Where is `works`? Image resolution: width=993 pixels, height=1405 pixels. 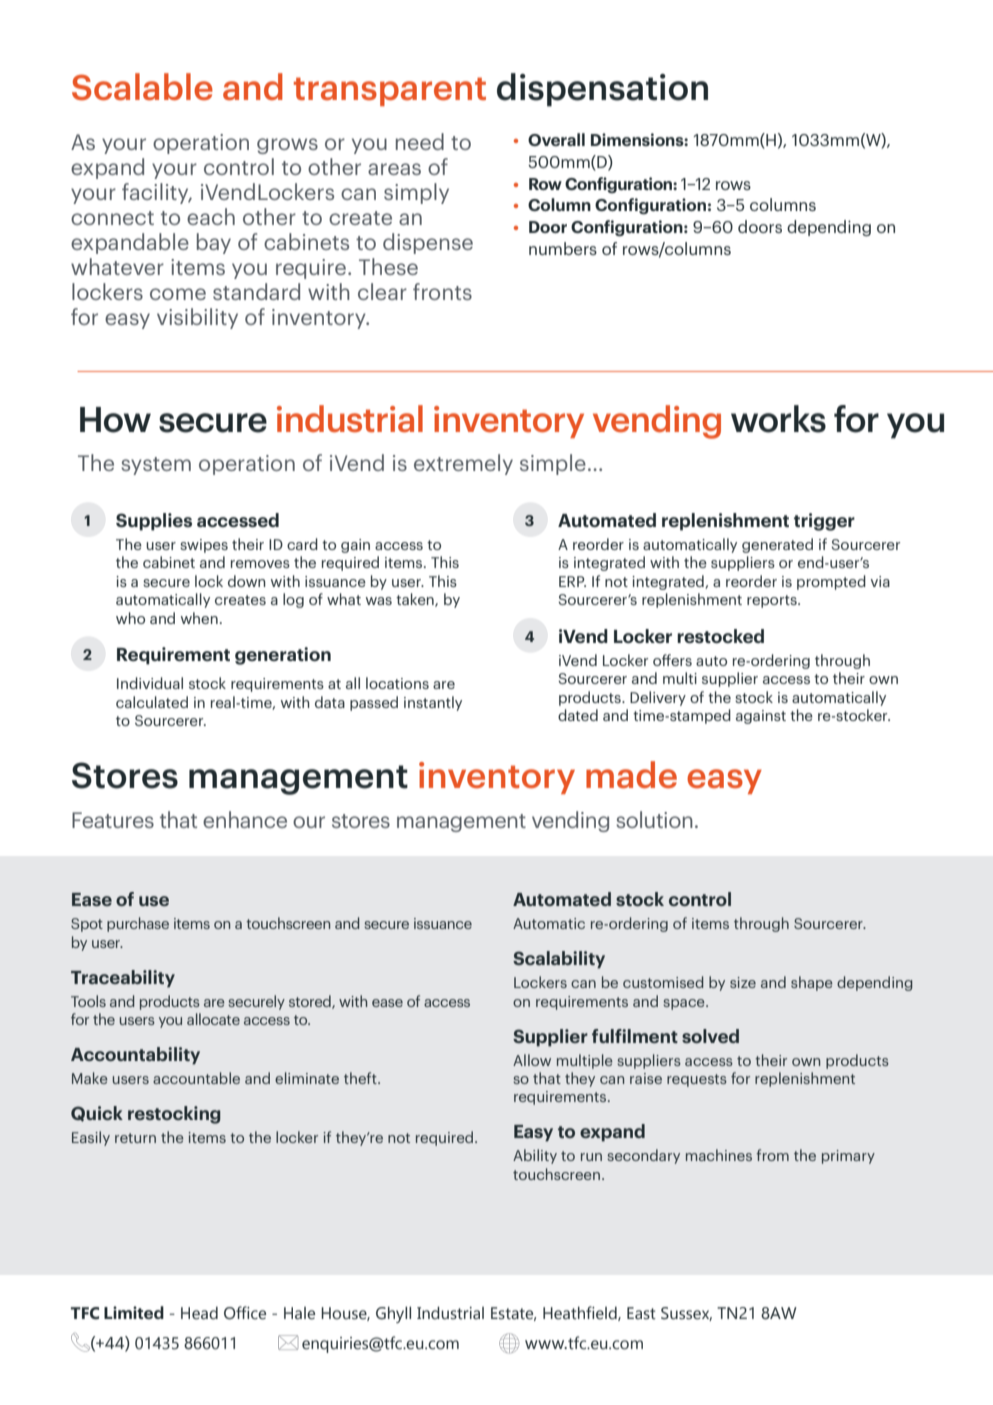 works is located at coordinates (778, 419).
